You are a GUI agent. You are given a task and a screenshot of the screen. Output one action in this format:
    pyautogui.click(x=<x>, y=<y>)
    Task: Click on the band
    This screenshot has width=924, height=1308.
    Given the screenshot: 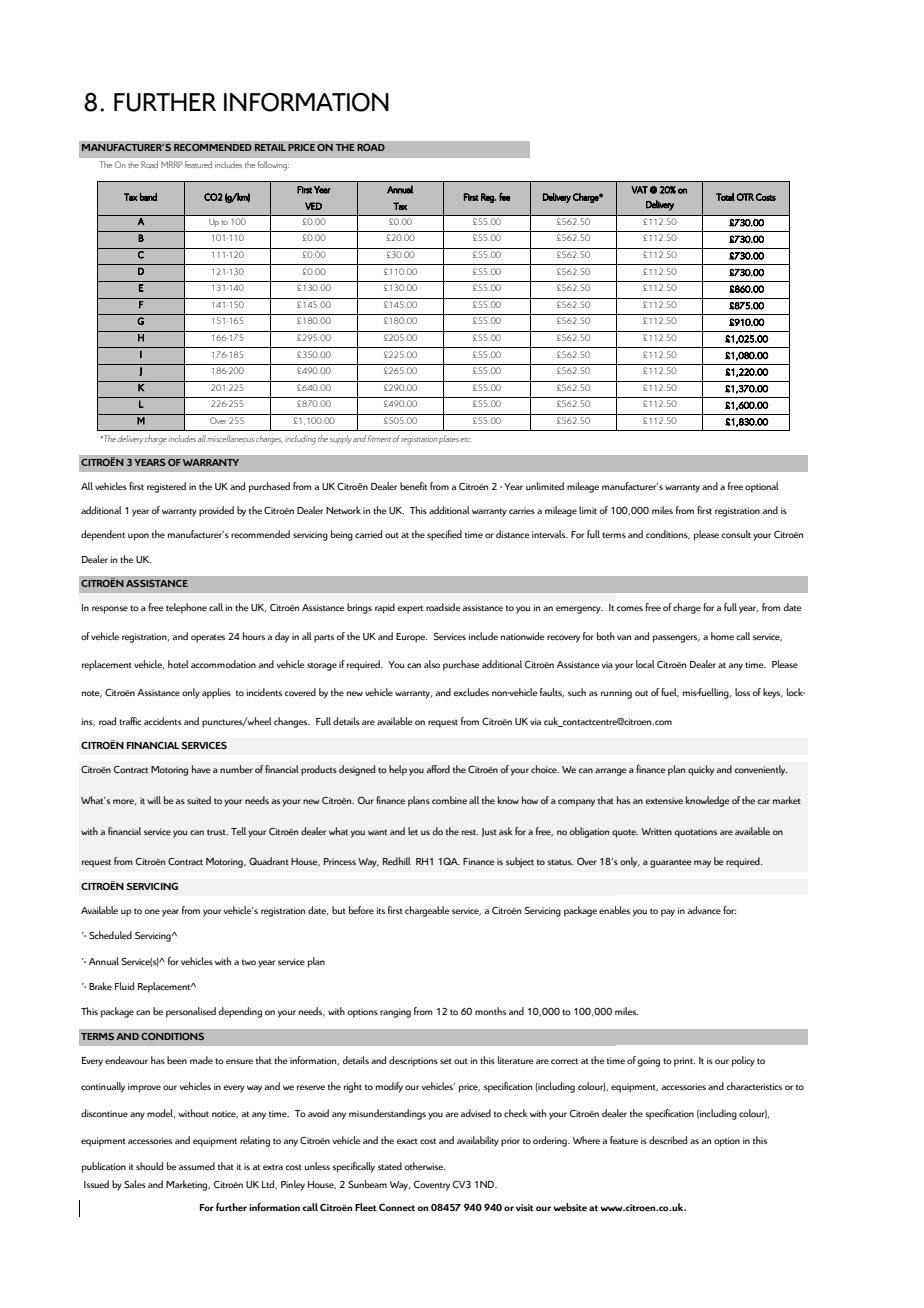 What is the action you would take?
    pyautogui.click(x=148, y=197)
